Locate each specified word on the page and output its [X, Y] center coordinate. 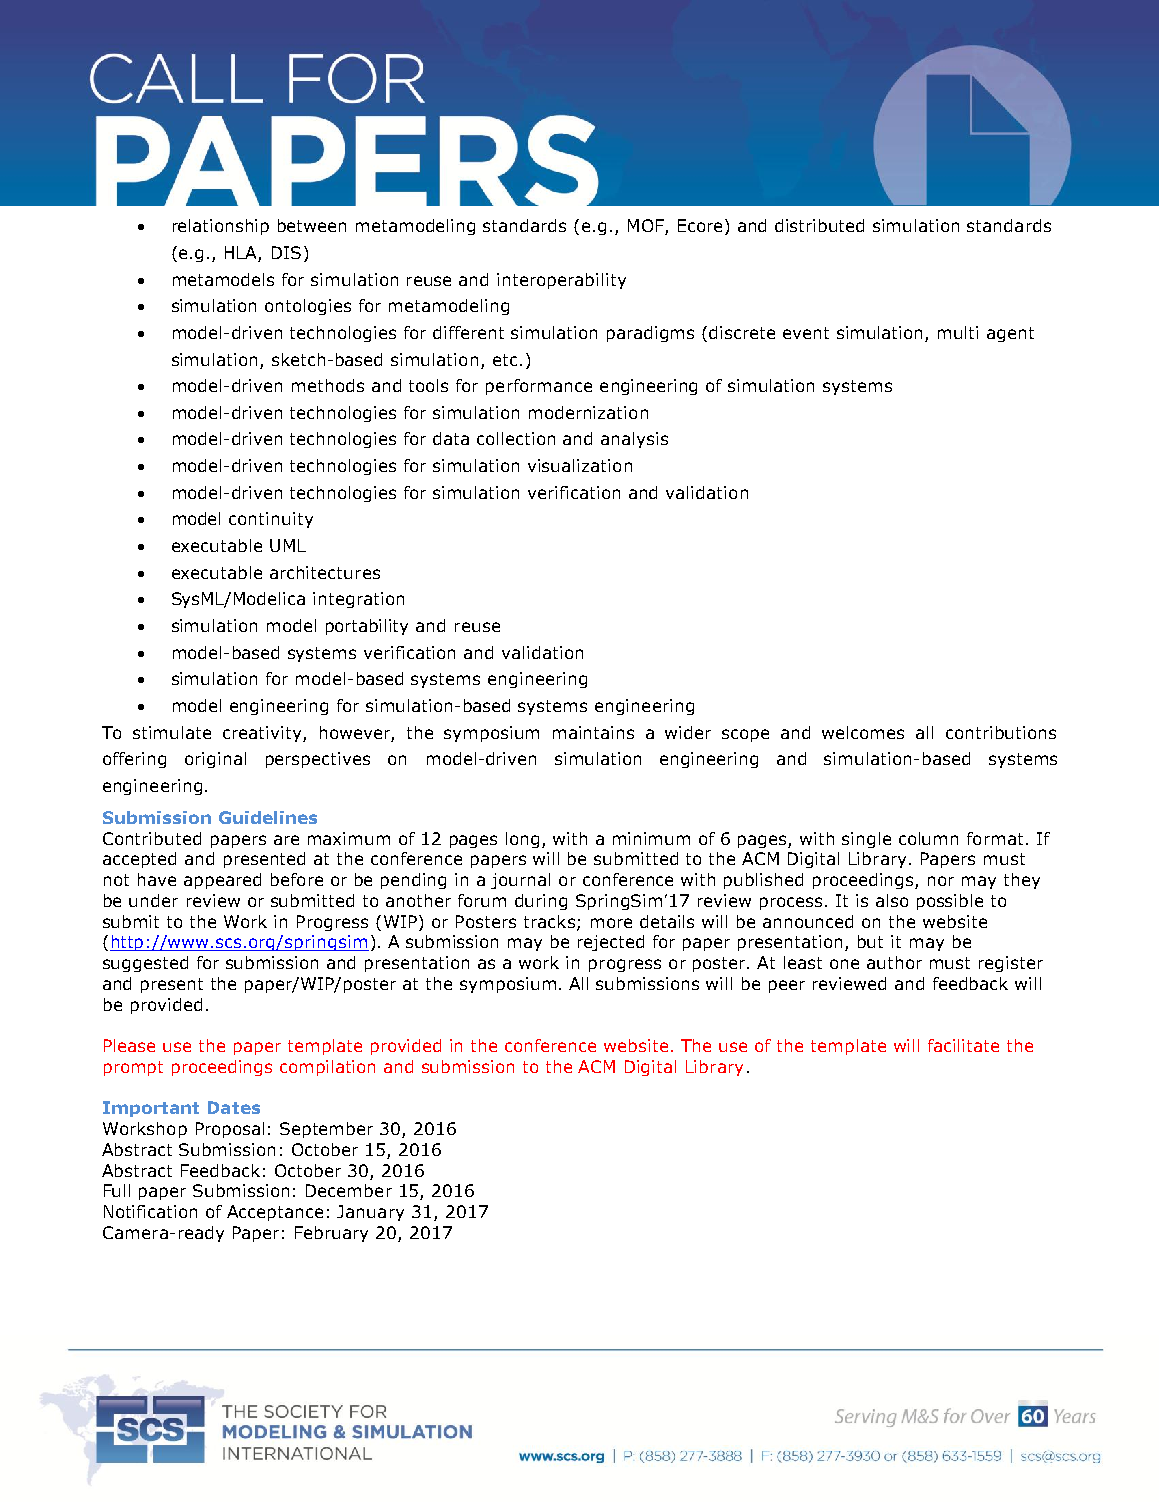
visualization [580, 465]
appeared [222, 881]
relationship [221, 227]
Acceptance [275, 1213]
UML [288, 545]
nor [941, 881]
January [370, 1213]
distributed [819, 225]
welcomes [863, 732]
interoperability [561, 281]
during [541, 902]
